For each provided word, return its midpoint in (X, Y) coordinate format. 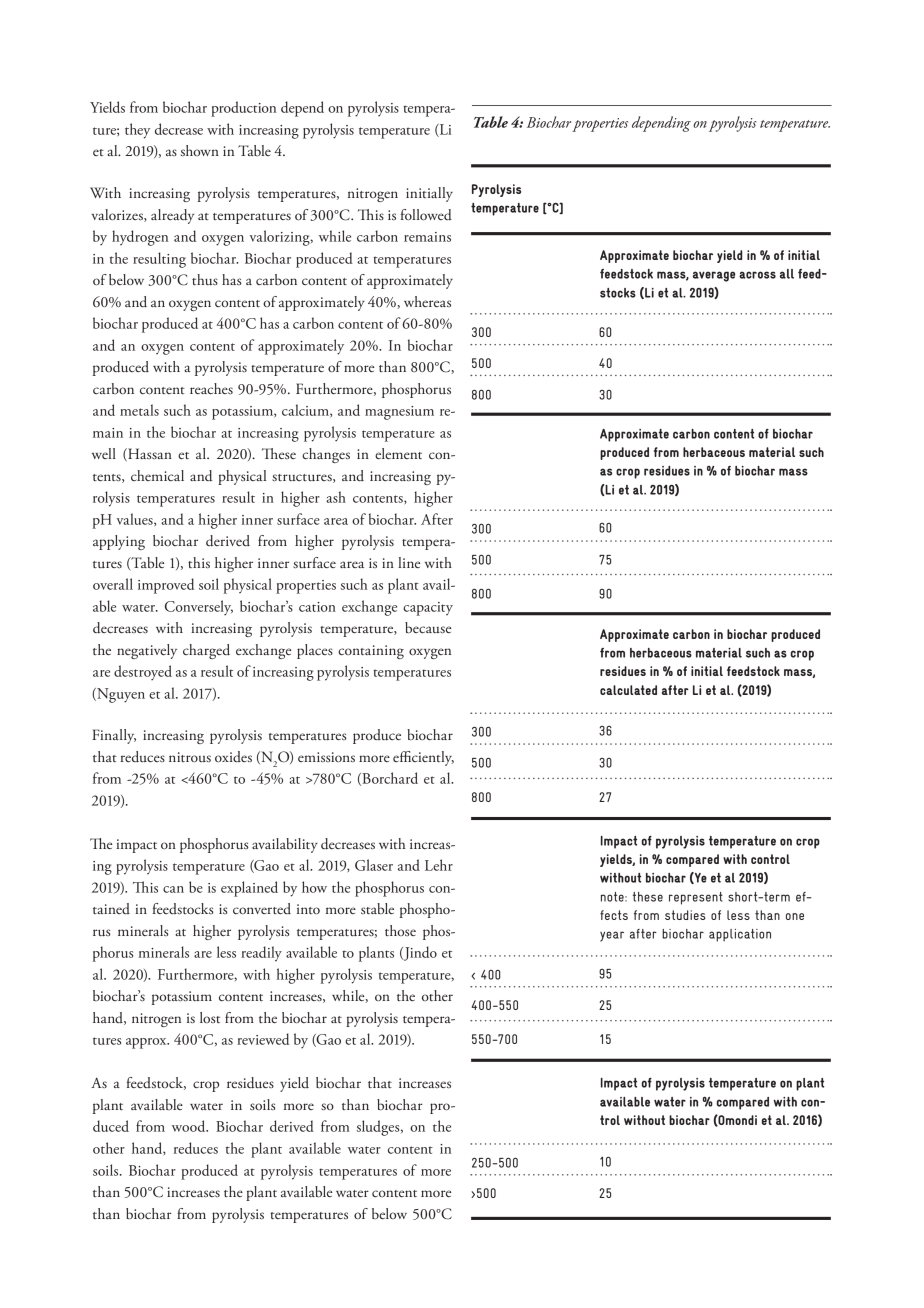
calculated (628, 690)
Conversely (199, 608)
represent (696, 898)
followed (426, 215)
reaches (211, 388)
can (173, 889)
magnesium (399, 413)
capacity (428, 609)
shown (200, 150)
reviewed (263, 1039)
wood (190, 1126)
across (757, 275)
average (714, 276)
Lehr (439, 865)
